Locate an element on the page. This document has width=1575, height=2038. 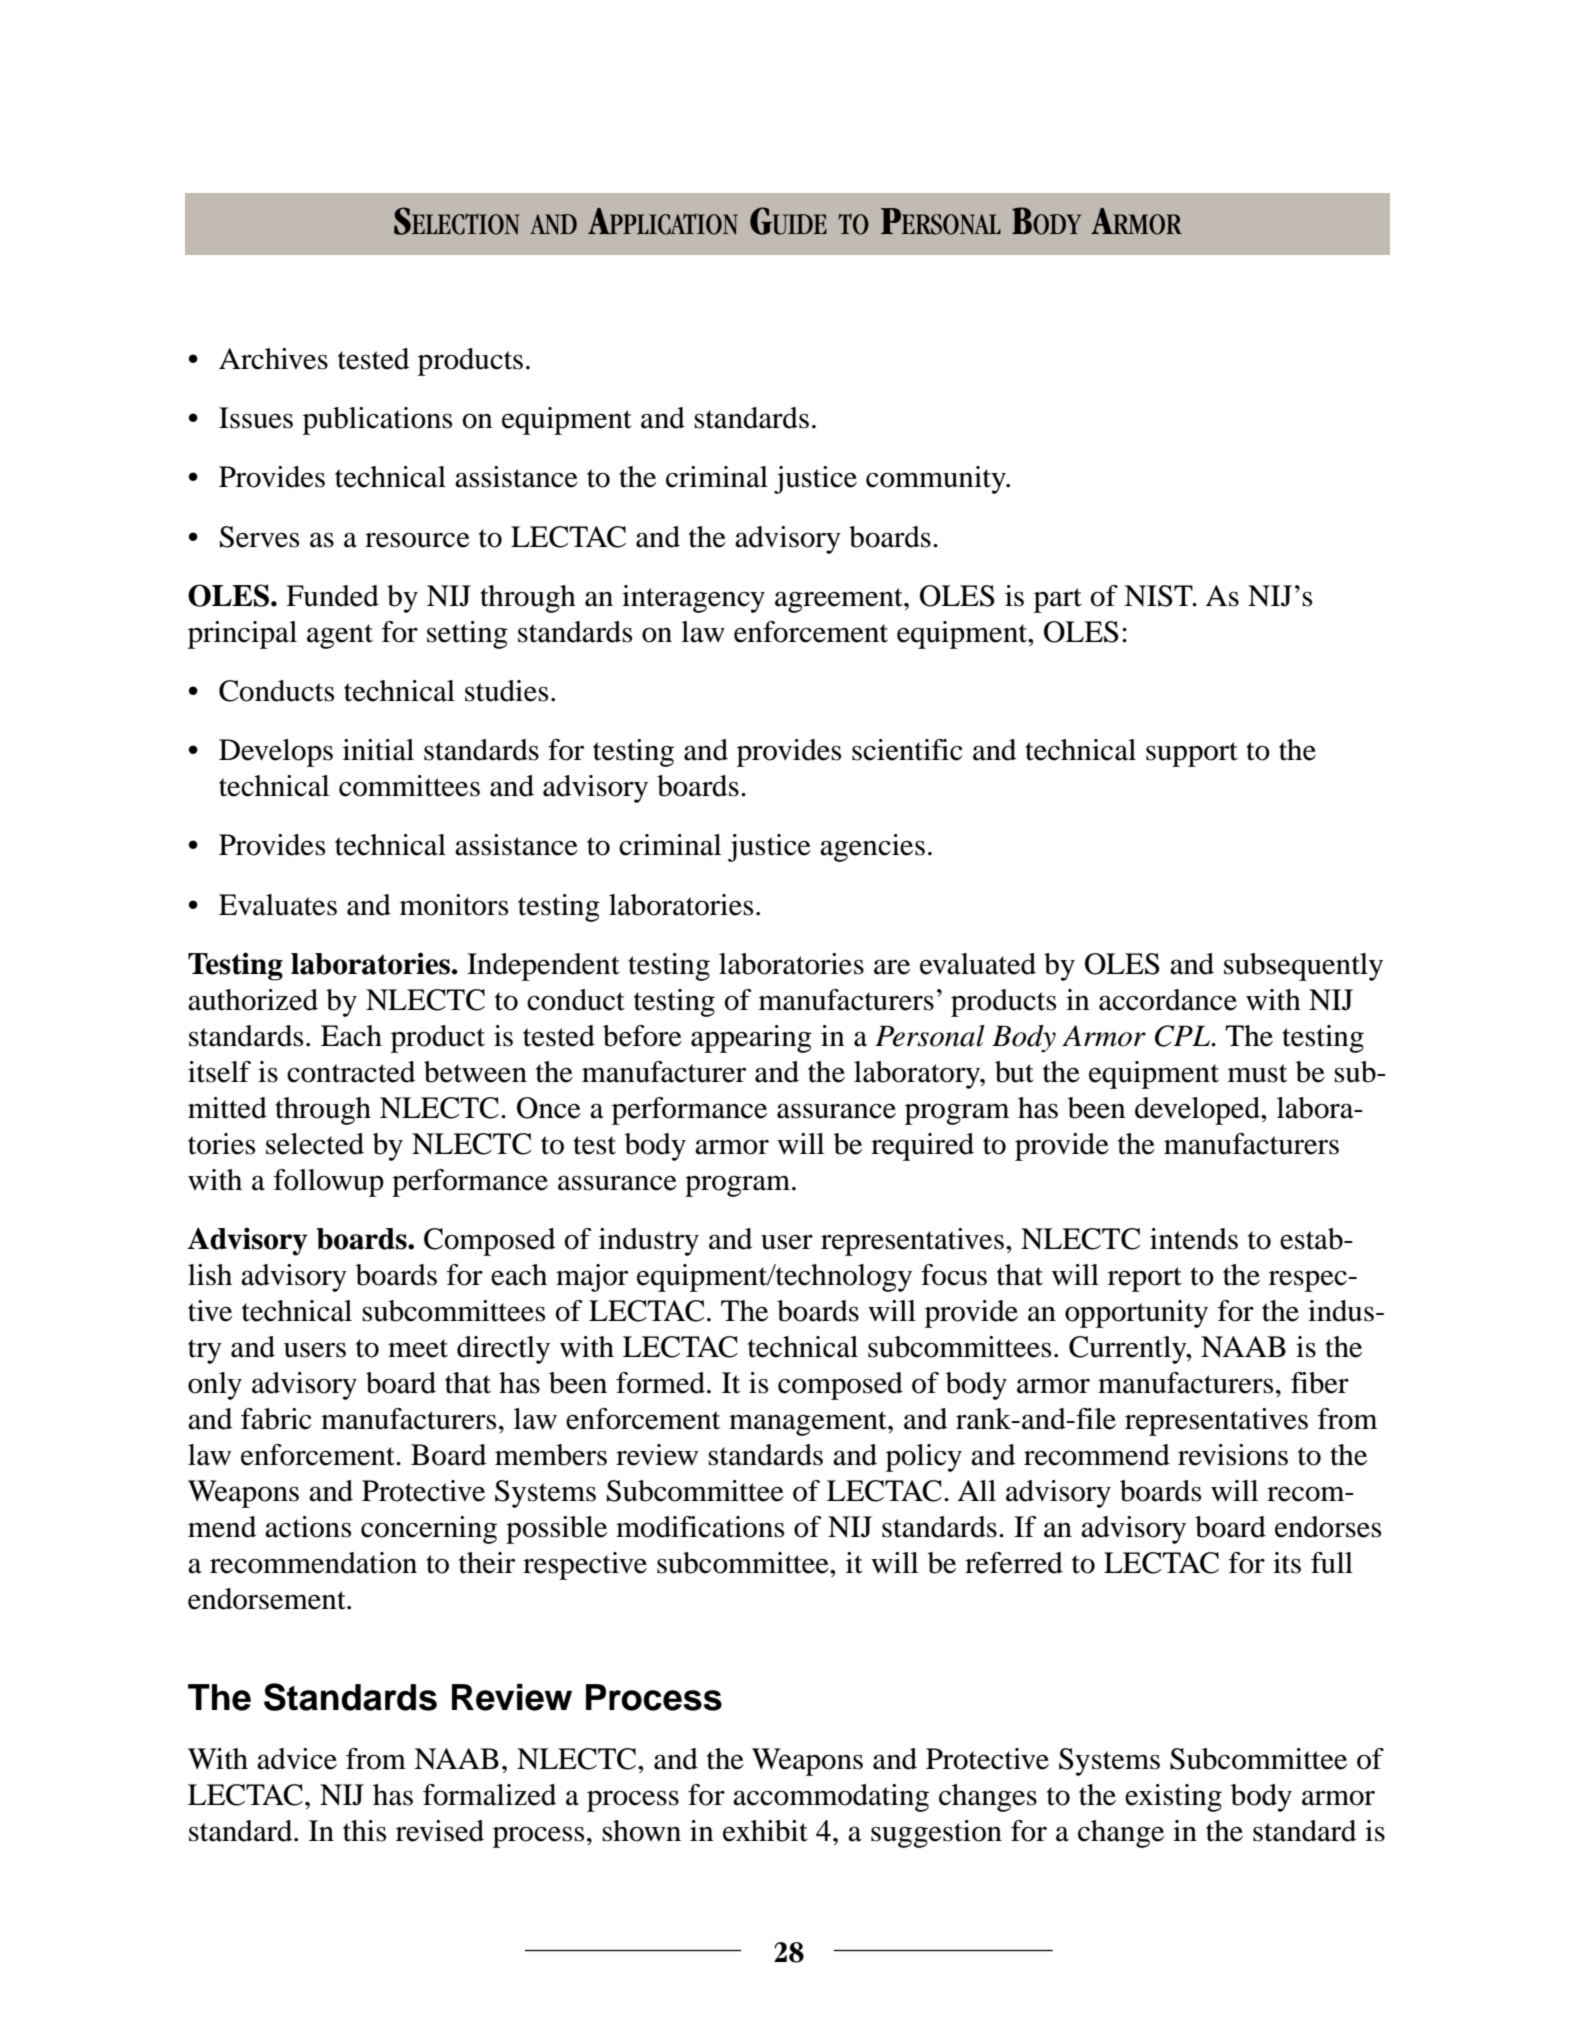
initial is located at coordinates (378, 750).
